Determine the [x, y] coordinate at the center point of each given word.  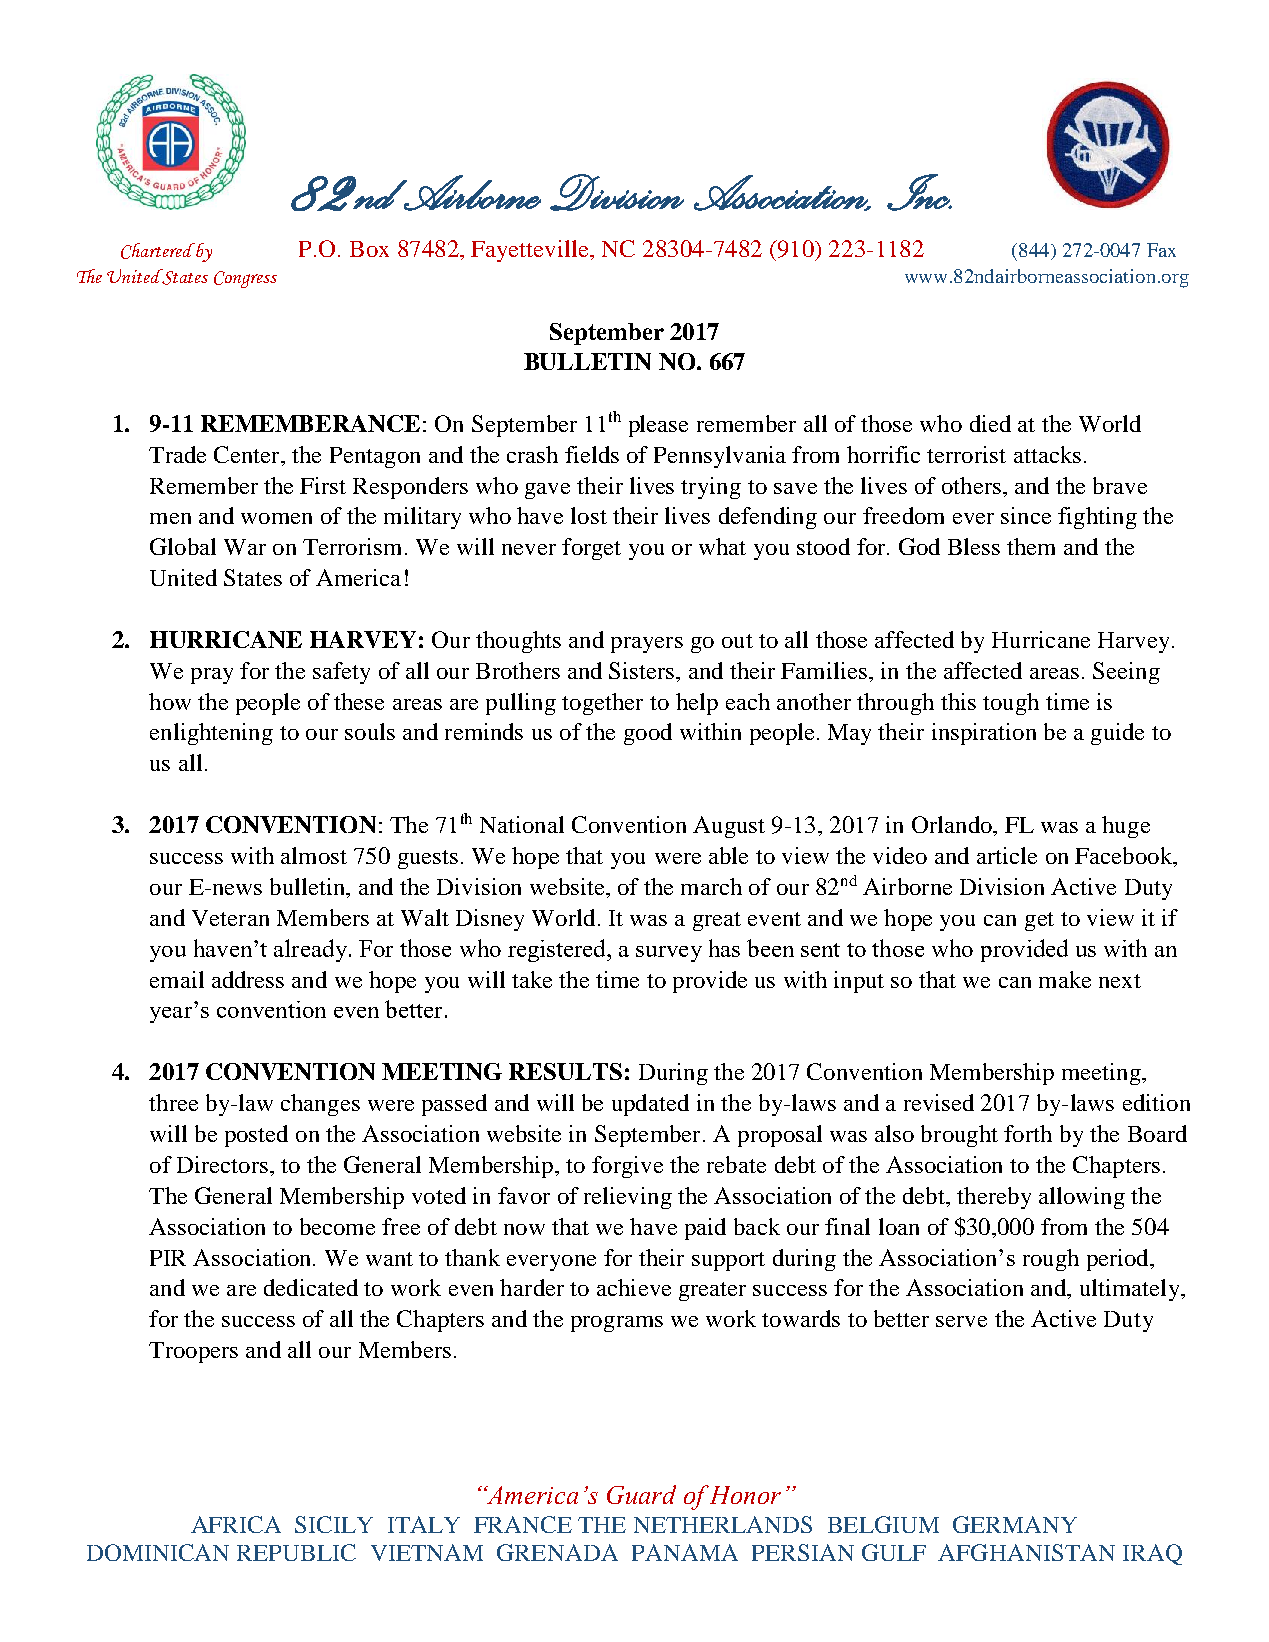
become [337, 1226]
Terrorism [352, 546]
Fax [1161, 250]
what [722, 546]
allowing [1082, 1198]
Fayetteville [531, 251]
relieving [628, 1198]
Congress [245, 279]
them [1031, 546]
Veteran [230, 918]
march [711, 886]
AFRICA [236, 1524]
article [1007, 855]
